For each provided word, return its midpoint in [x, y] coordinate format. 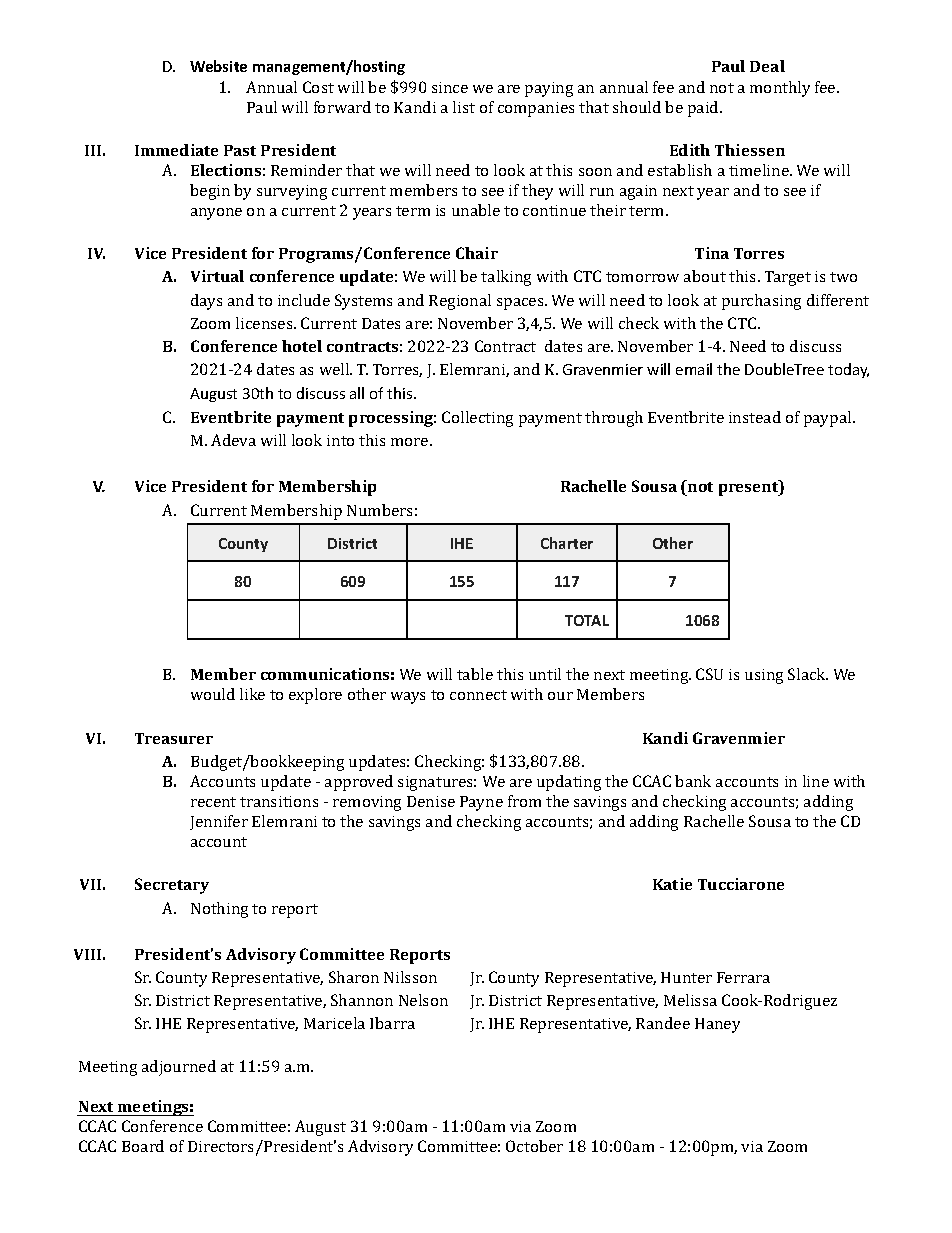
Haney [717, 1025]
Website [218, 66]
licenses [265, 323]
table [475, 674]
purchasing [761, 302]
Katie [672, 884]
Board [143, 1146]
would [213, 694]
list [464, 107]
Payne [481, 803]
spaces [521, 304]
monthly [780, 89]
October [534, 1146]
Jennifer [219, 822]
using [764, 676]
